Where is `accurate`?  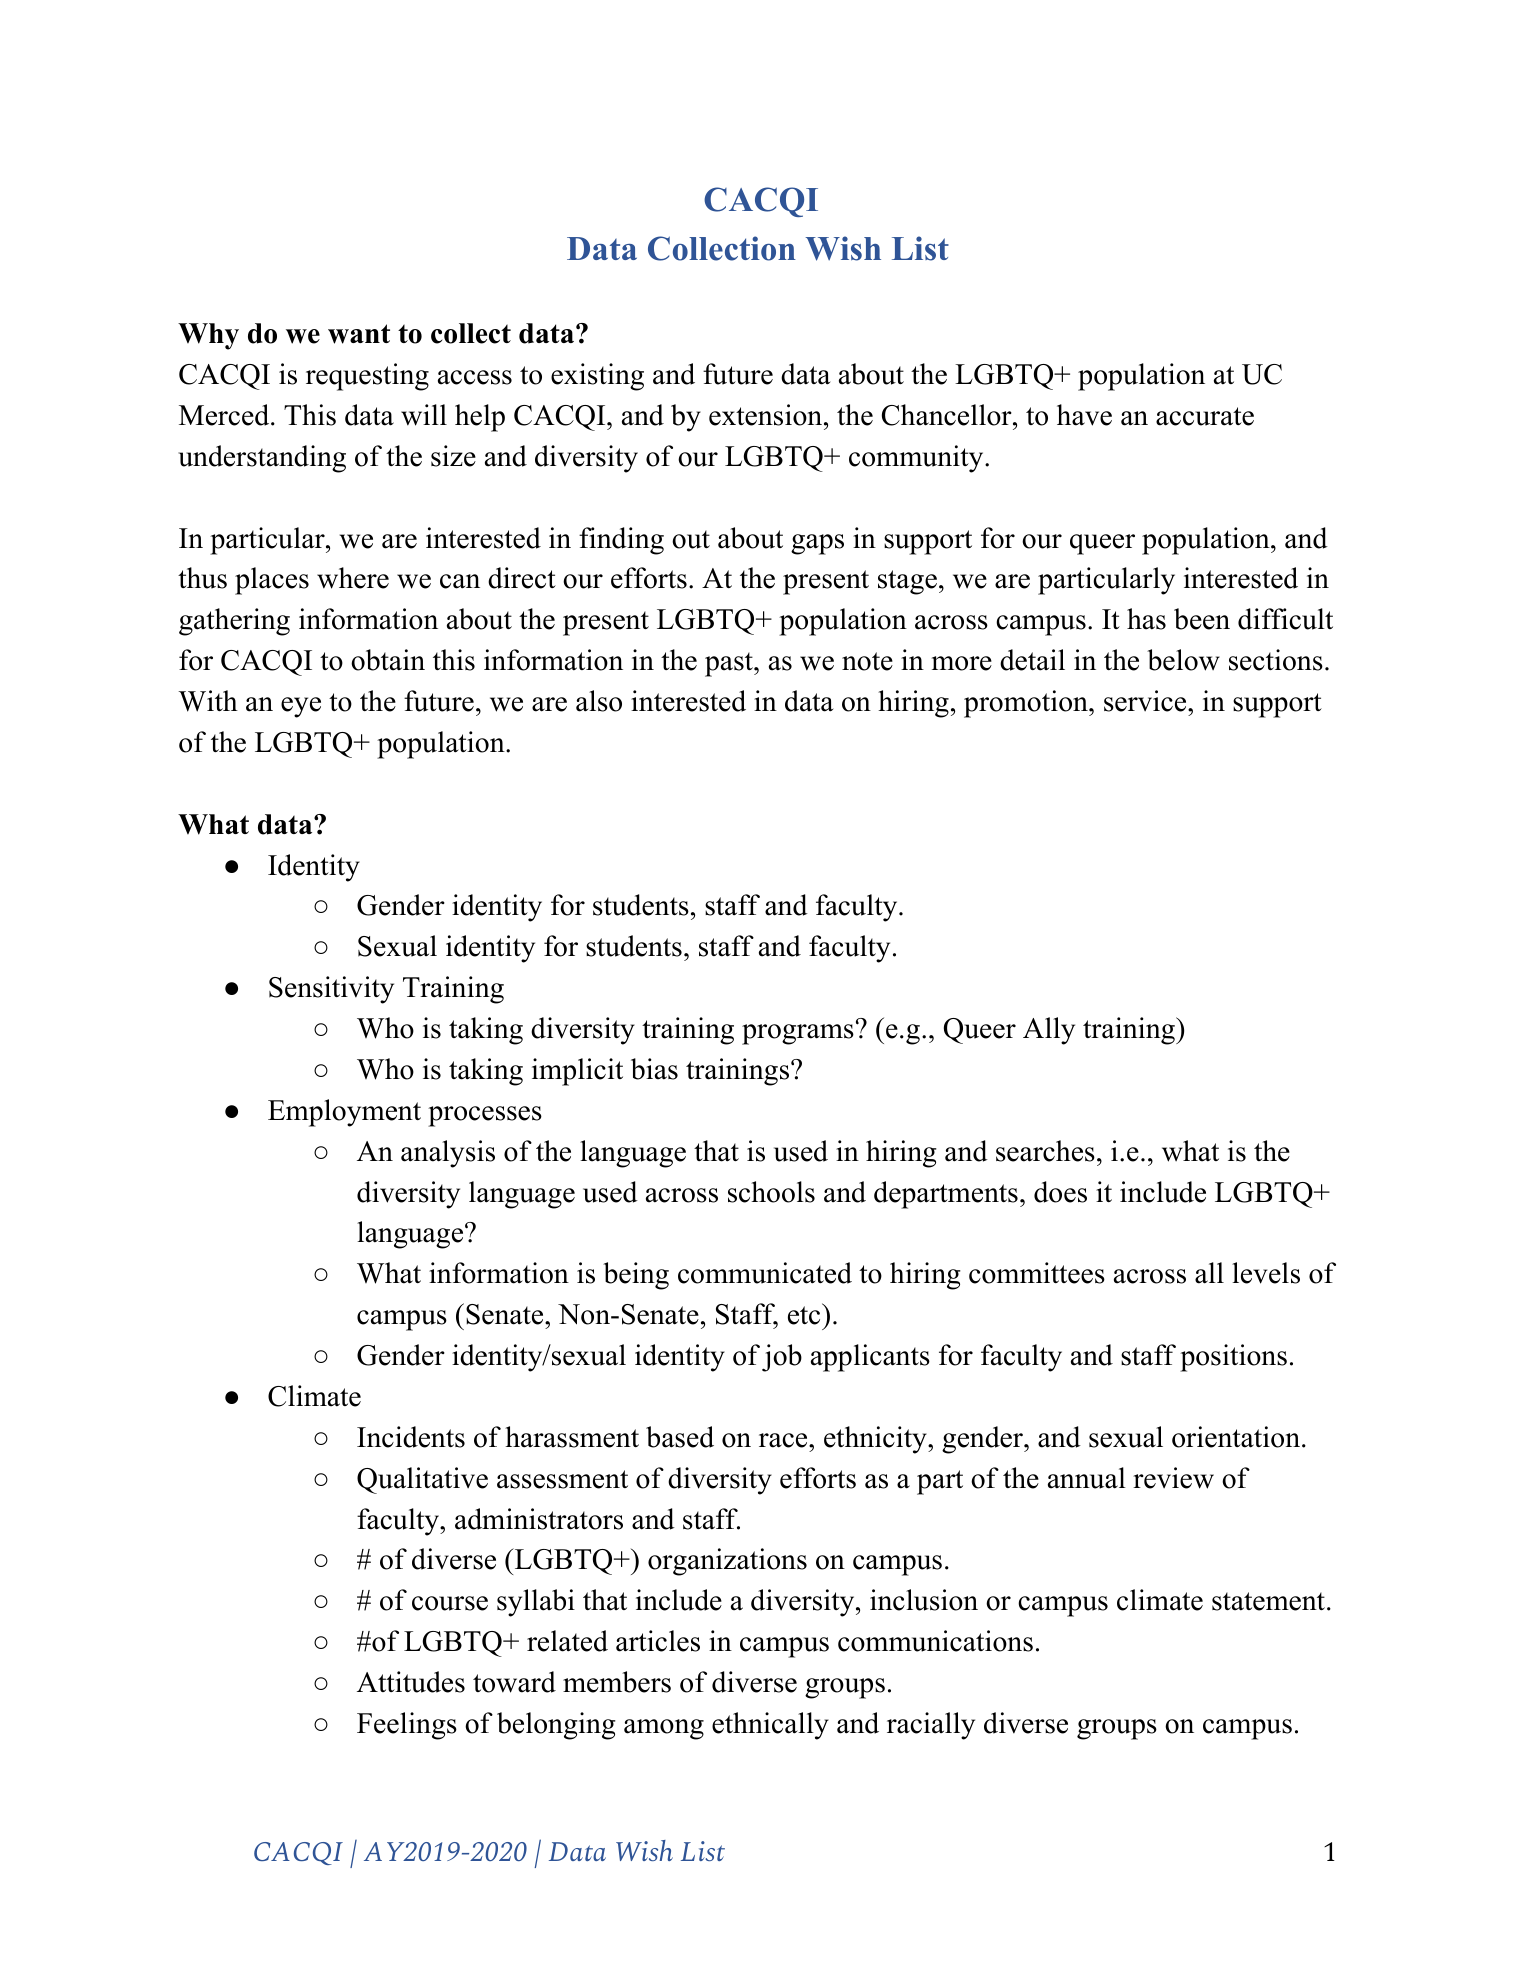
accurate is located at coordinates (1205, 416).
